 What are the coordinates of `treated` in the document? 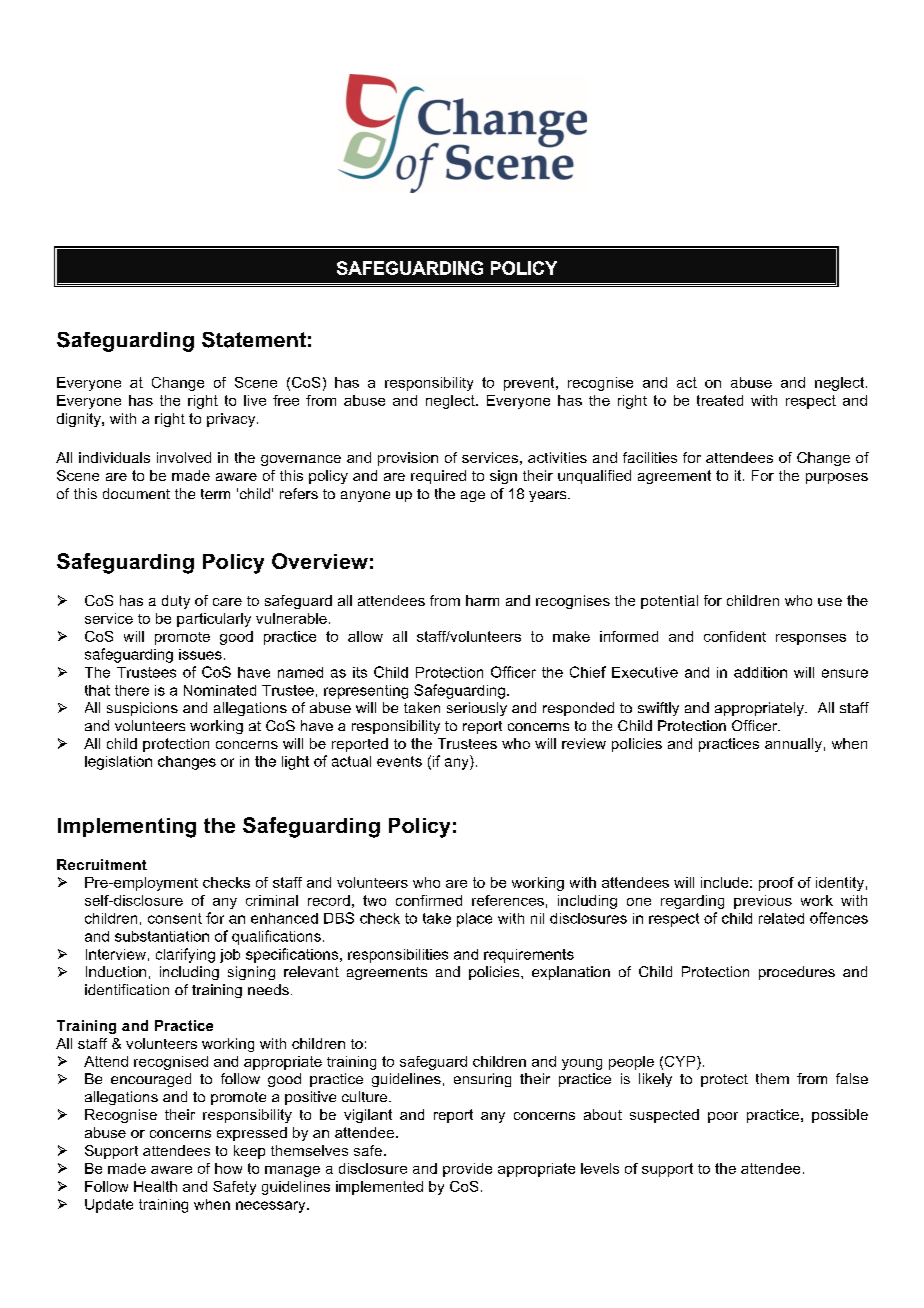 It's located at (720, 400).
